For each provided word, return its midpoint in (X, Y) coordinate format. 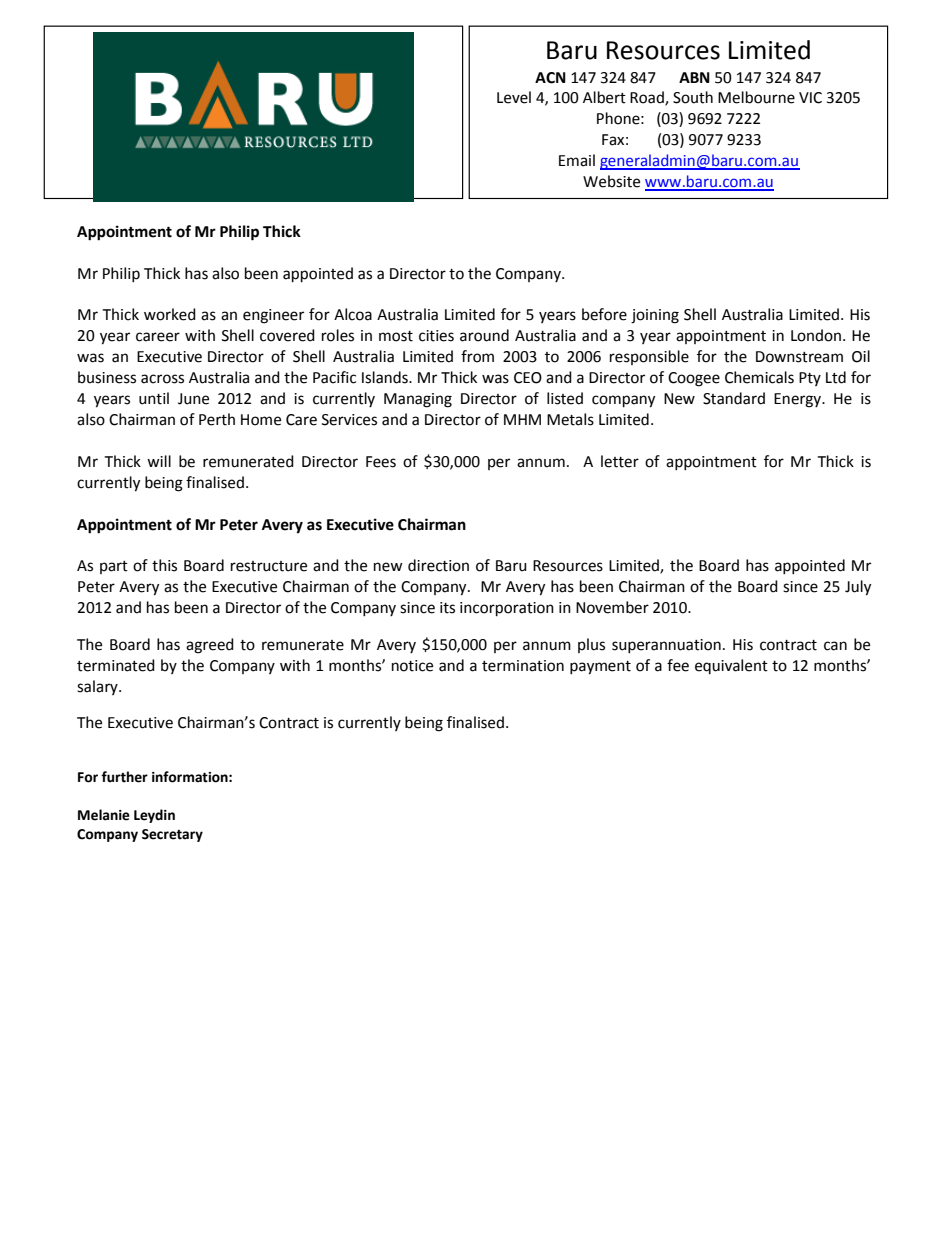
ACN (550, 78)
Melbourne (756, 97)
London (816, 335)
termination (523, 666)
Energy (799, 400)
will (159, 461)
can (835, 646)
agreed (210, 646)
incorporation (507, 609)
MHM (522, 419)
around (484, 335)
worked (170, 314)
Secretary (172, 835)
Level (514, 97)
